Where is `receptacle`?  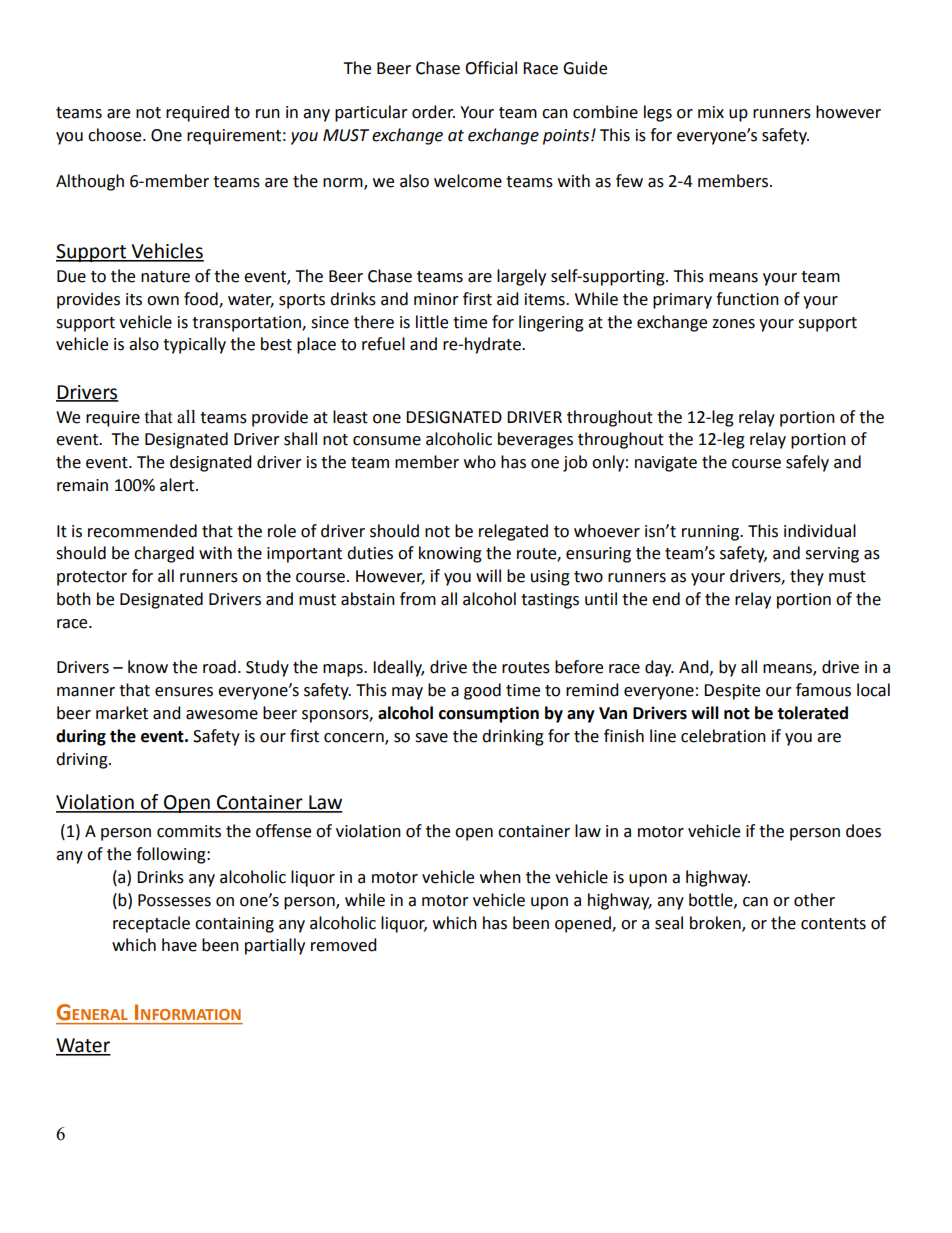 receptacle is located at coordinates (151, 924).
